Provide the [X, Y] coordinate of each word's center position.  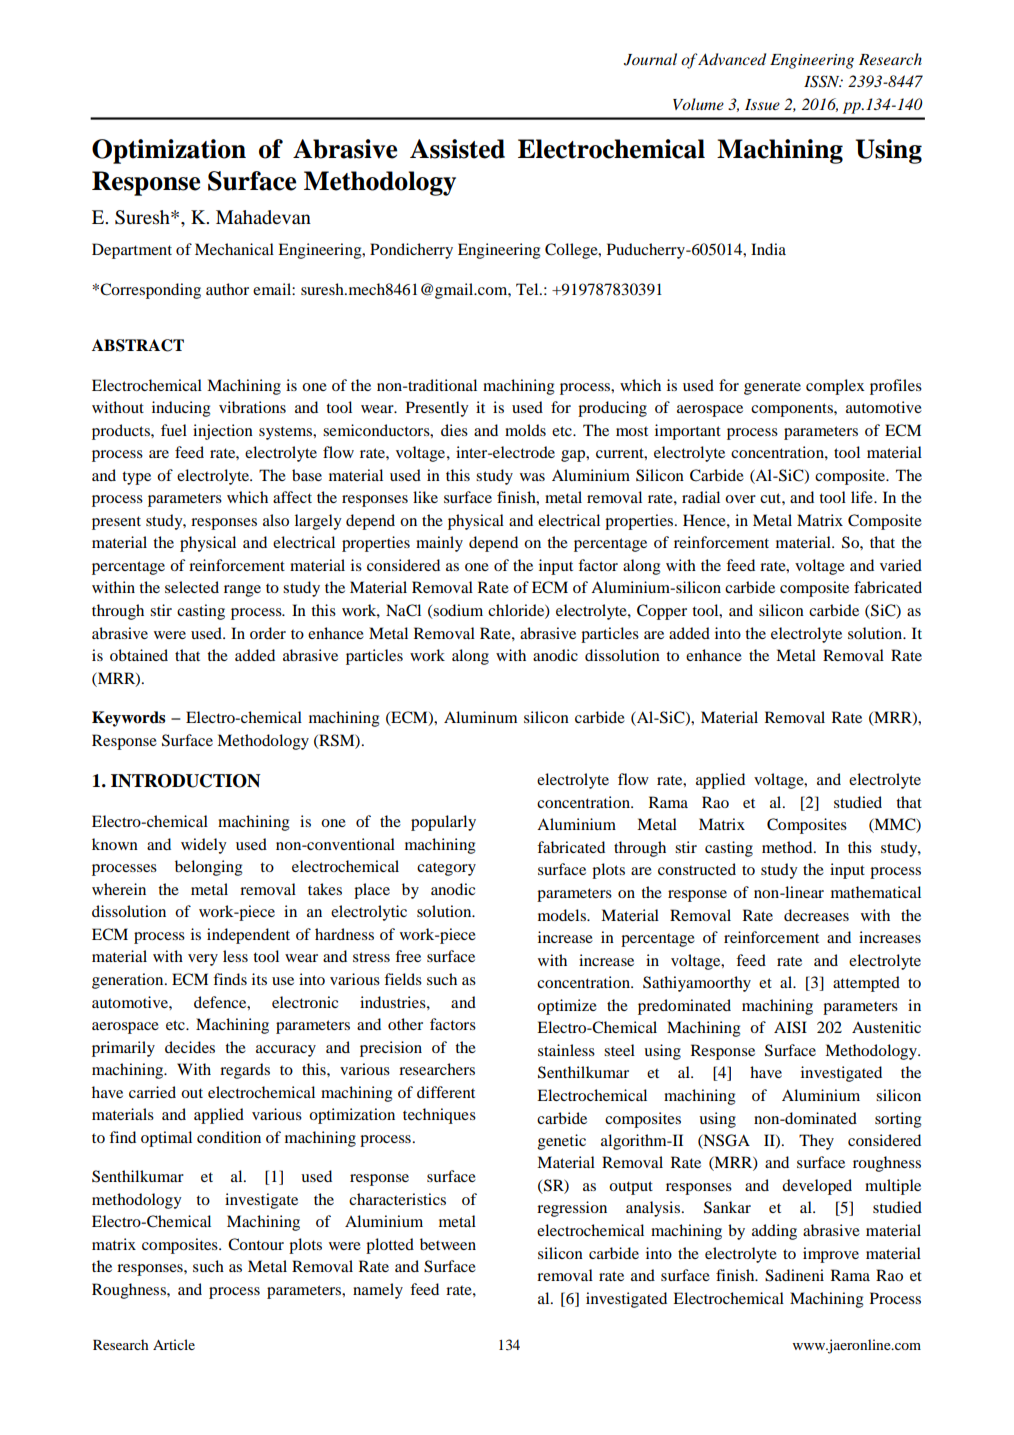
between [448, 1244]
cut [771, 498]
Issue [762, 104]
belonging [208, 868]
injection [223, 432]
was [532, 477]
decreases [816, 915]
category [446, 869]
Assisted [457, 149]
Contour [256, 1244]
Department [132, 251]
